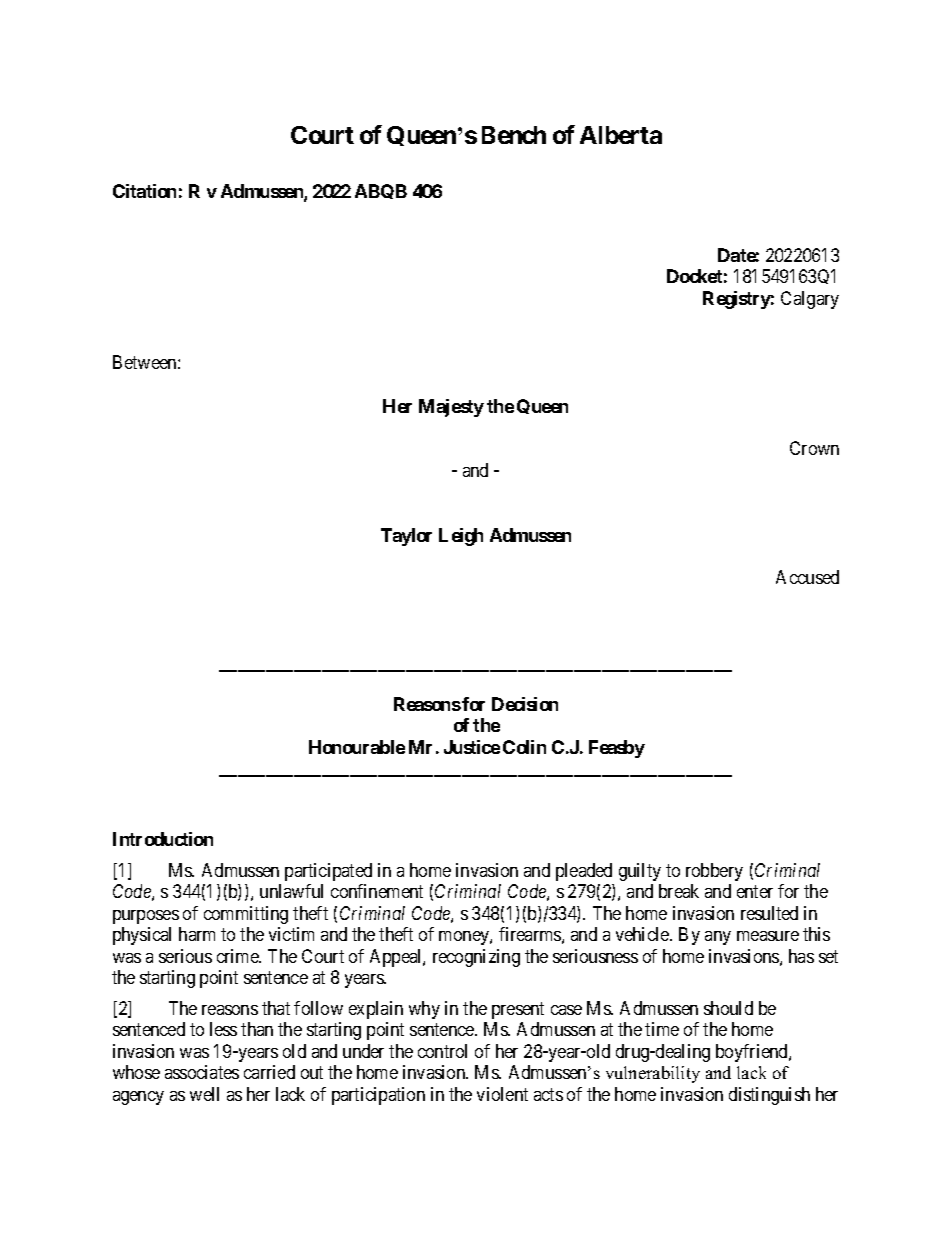 This screenshot has width=952, height=1233. I want to click on Citation, so click(144, 191).
